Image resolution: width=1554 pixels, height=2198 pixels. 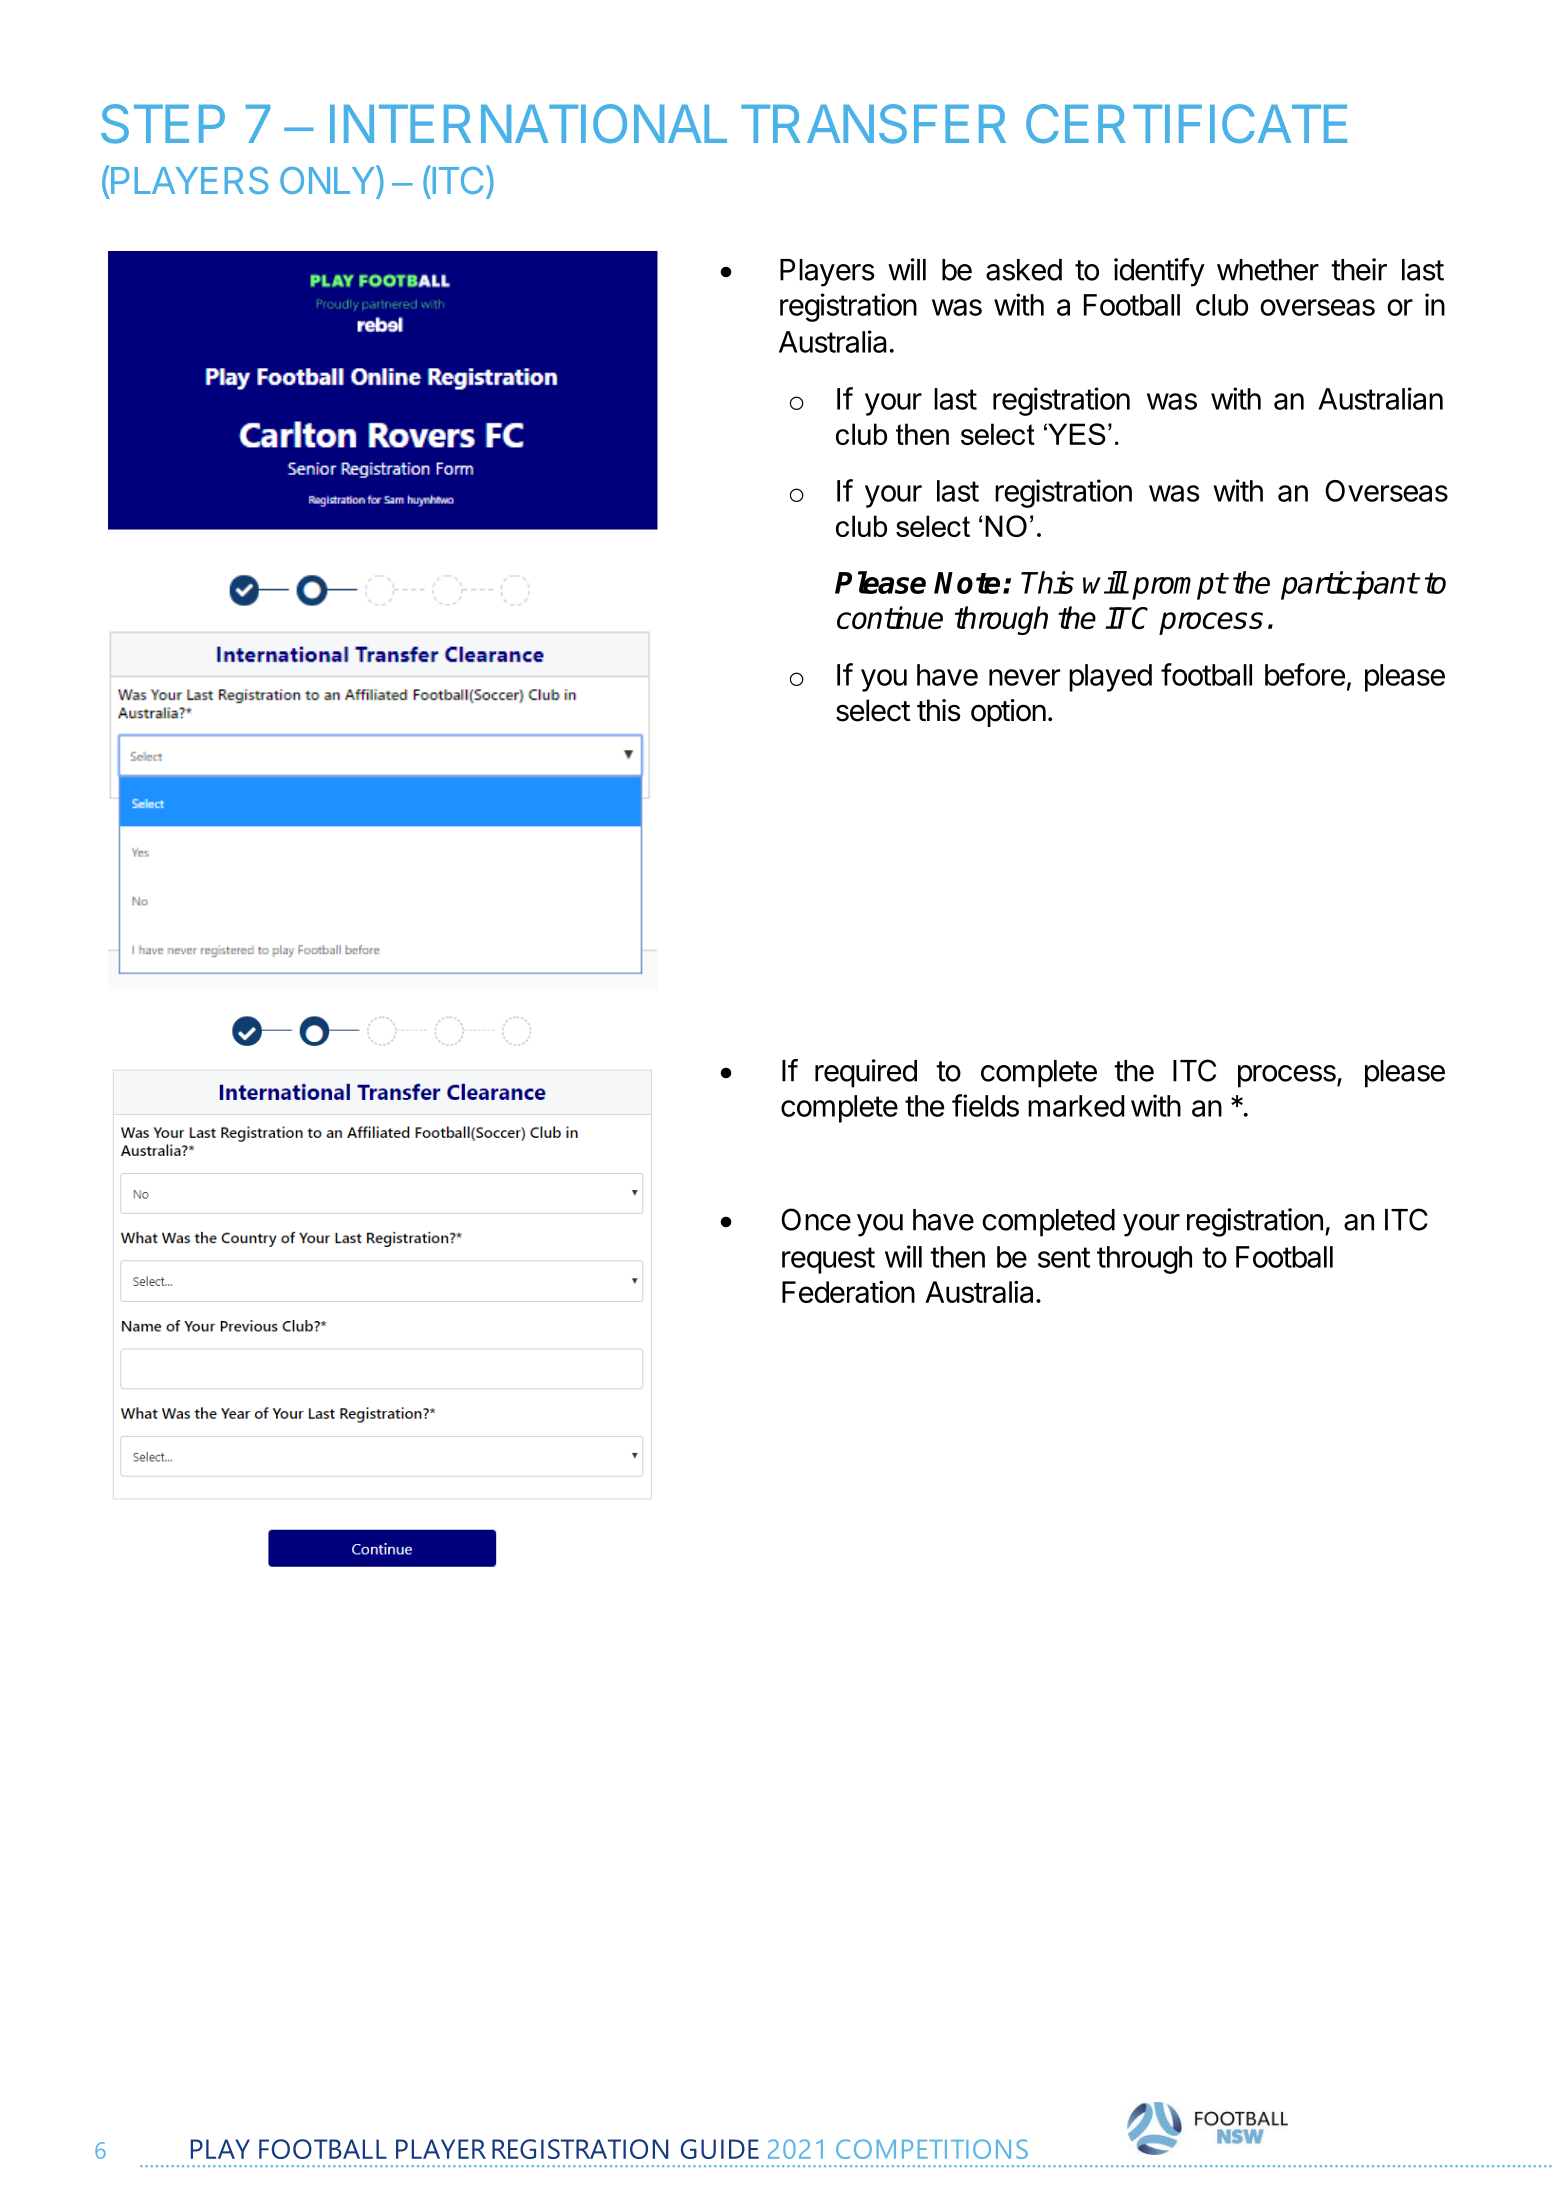 What do you see at coordinates (1186, 123) in the page?
I see `CERTIFICATE` at bounding box center [1186, 123].
